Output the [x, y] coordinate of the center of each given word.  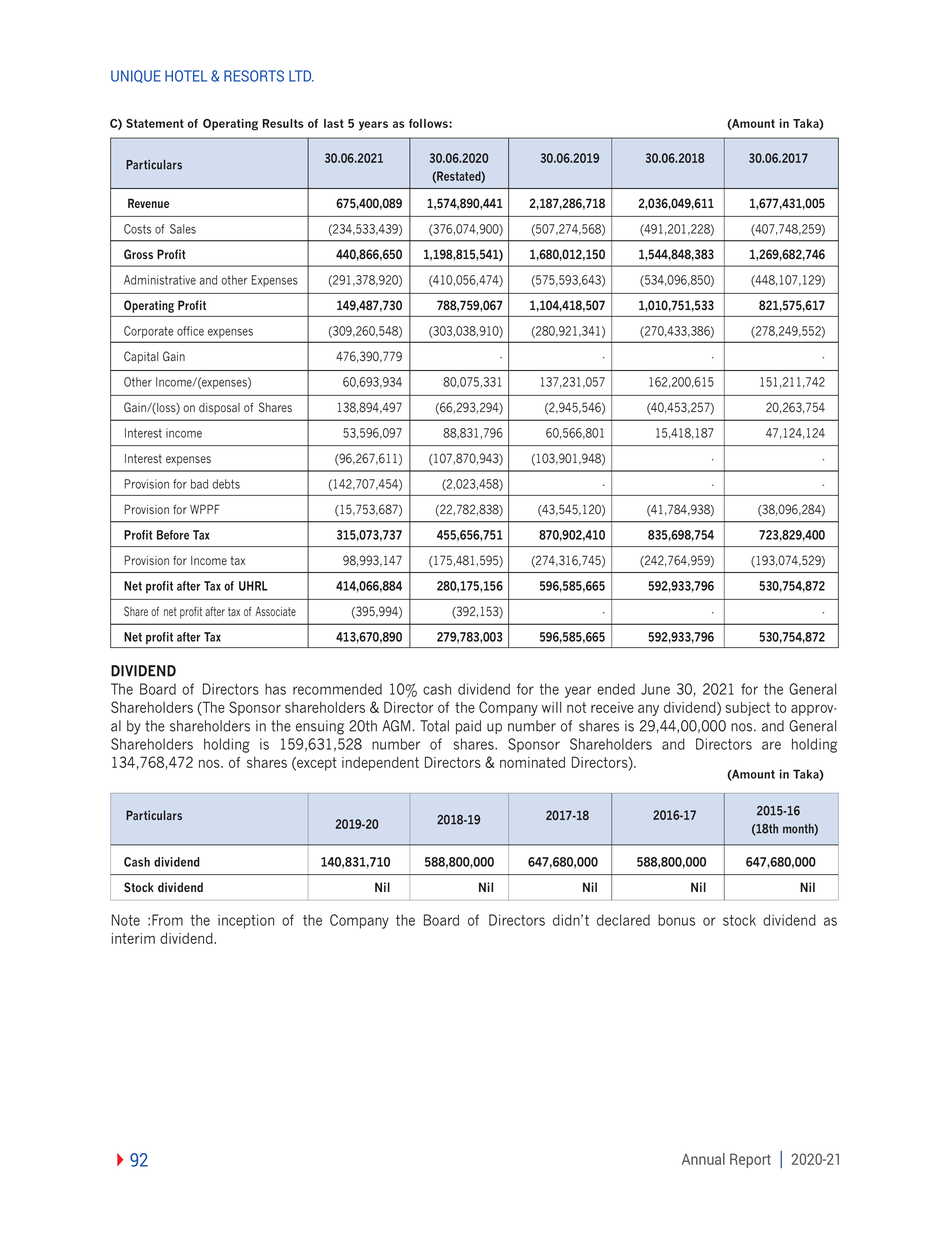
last [334, 123]
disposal [219, 409]
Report [750, 1160]
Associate [275, 611]
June [655, 689]
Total [434, 726]
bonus [676, 920]
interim [133, 938]
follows [429, 123]
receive [612, 707]
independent [380, 764]
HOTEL [186, 76]
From [167, 920]
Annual [703, 1159]
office [190, 331]
